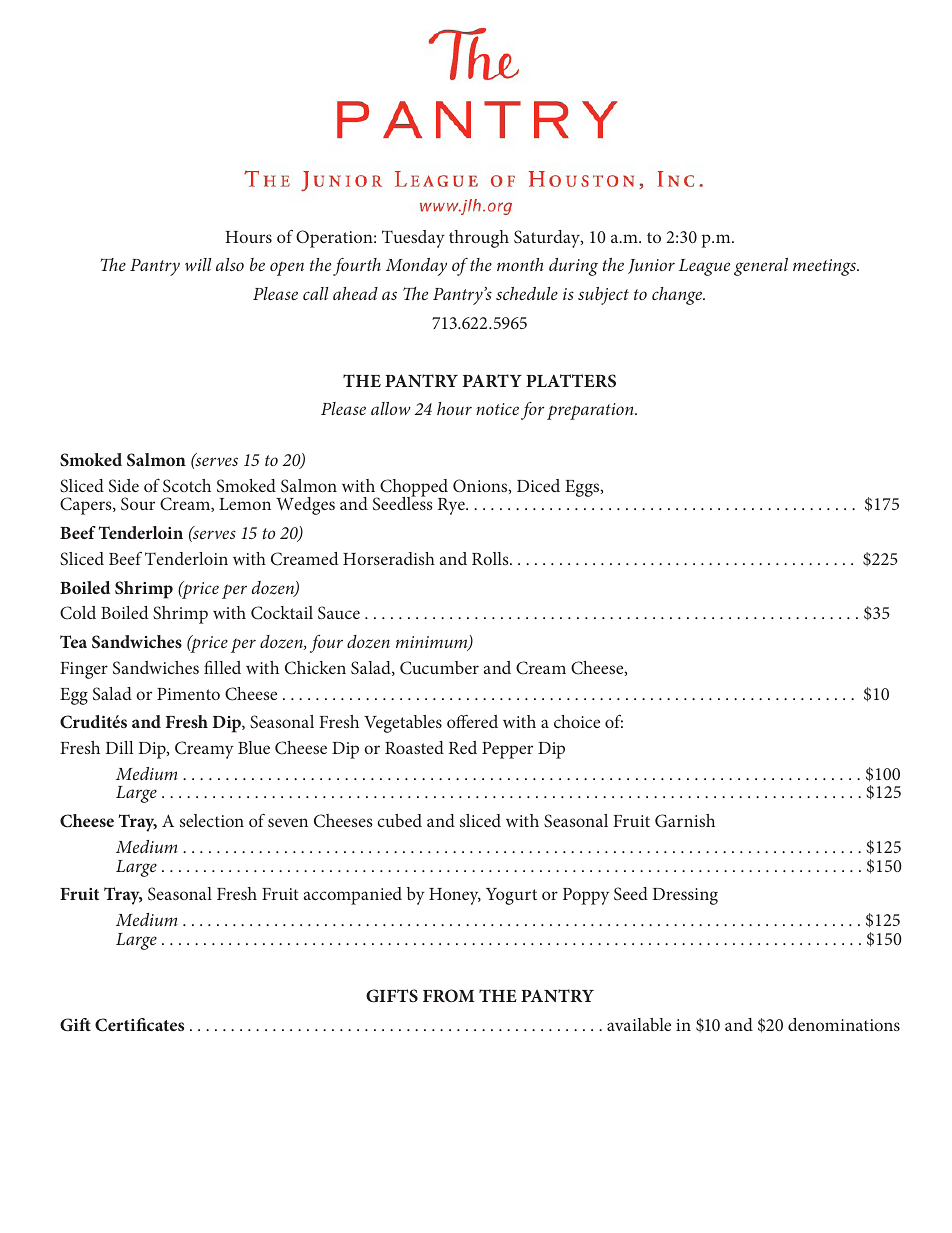  Describe the element at coordinates (416, 267) in the screenshot. I see `Monday` at that location.
